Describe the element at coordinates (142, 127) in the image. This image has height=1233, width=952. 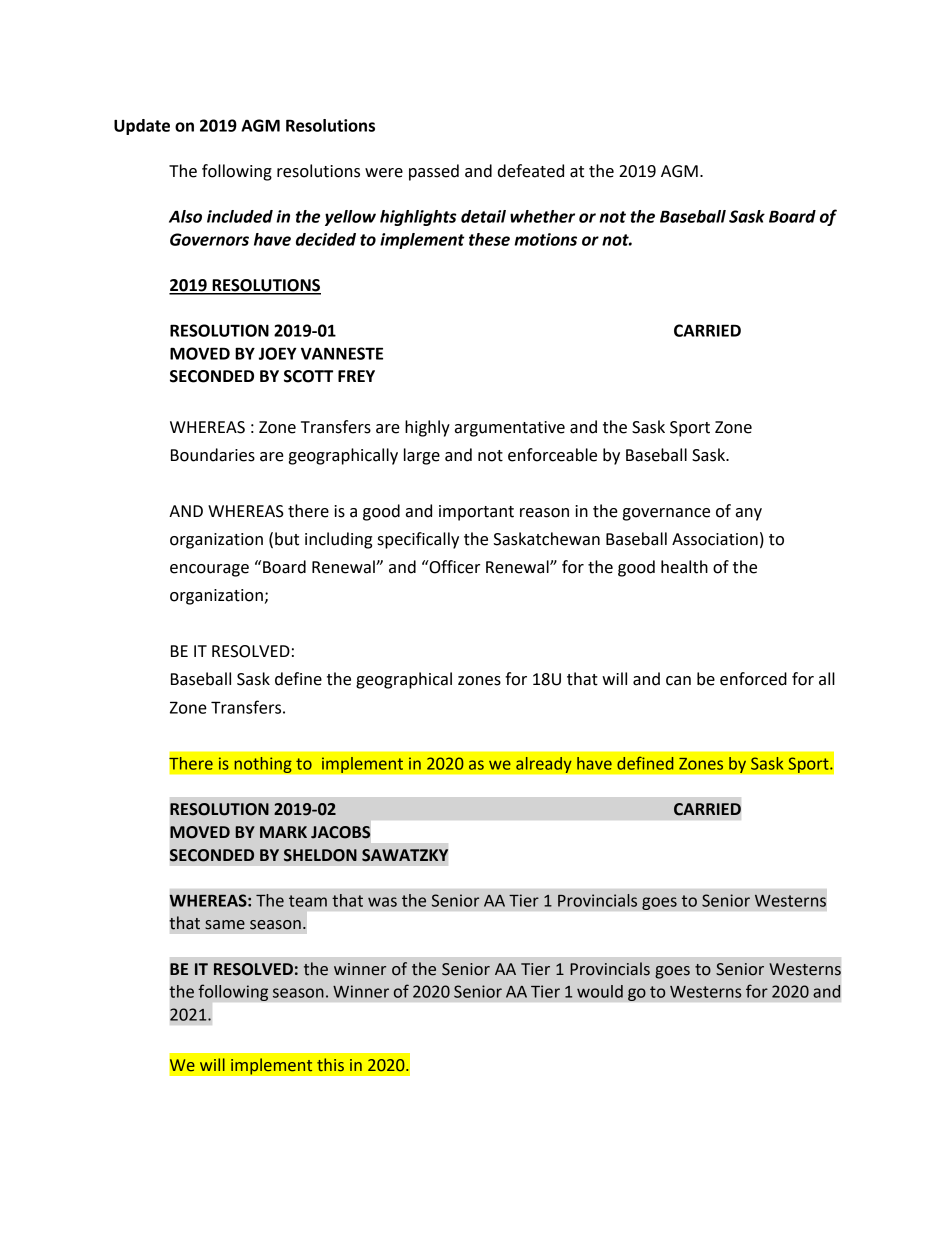
I see `Update` at that location.
